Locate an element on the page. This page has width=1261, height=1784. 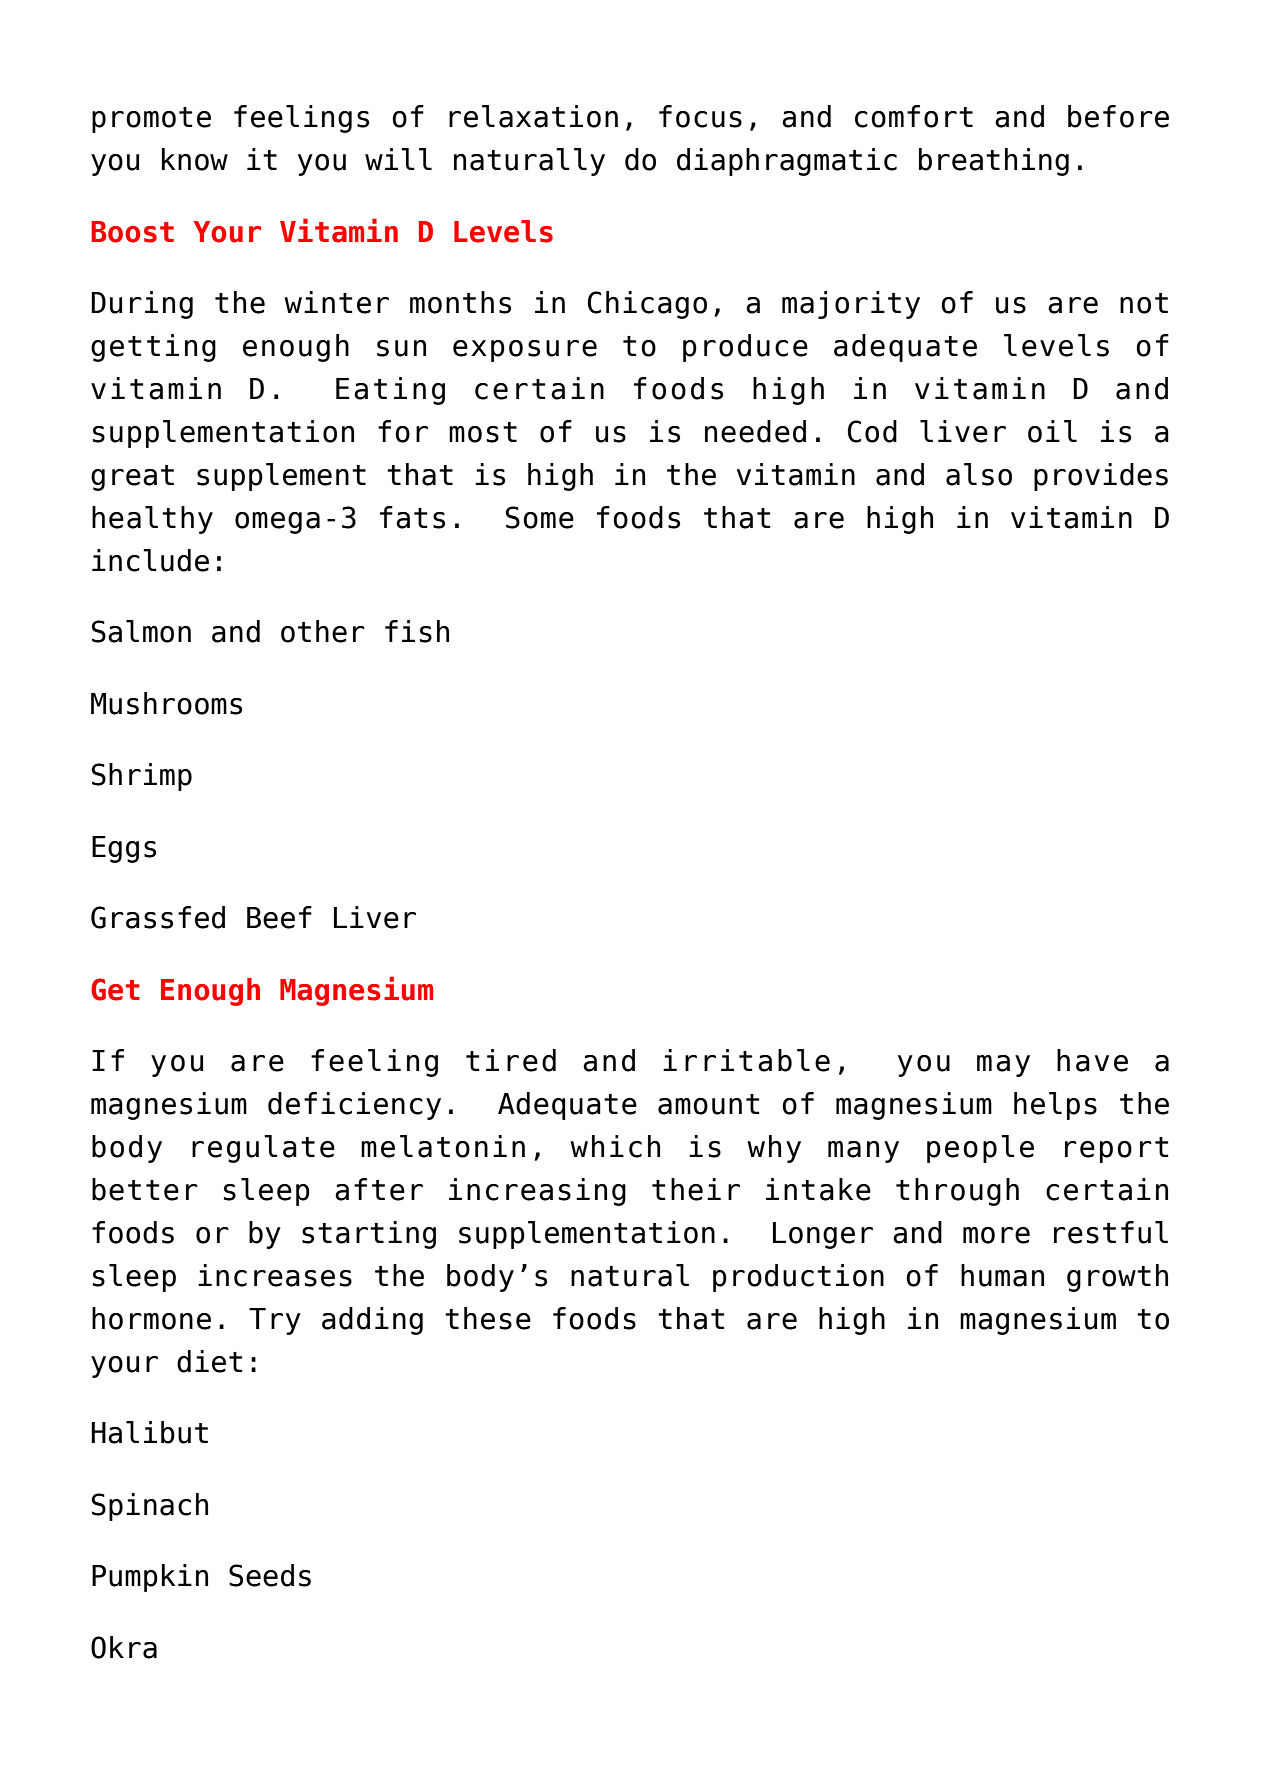
Some is located at coordinates (540, 517).
